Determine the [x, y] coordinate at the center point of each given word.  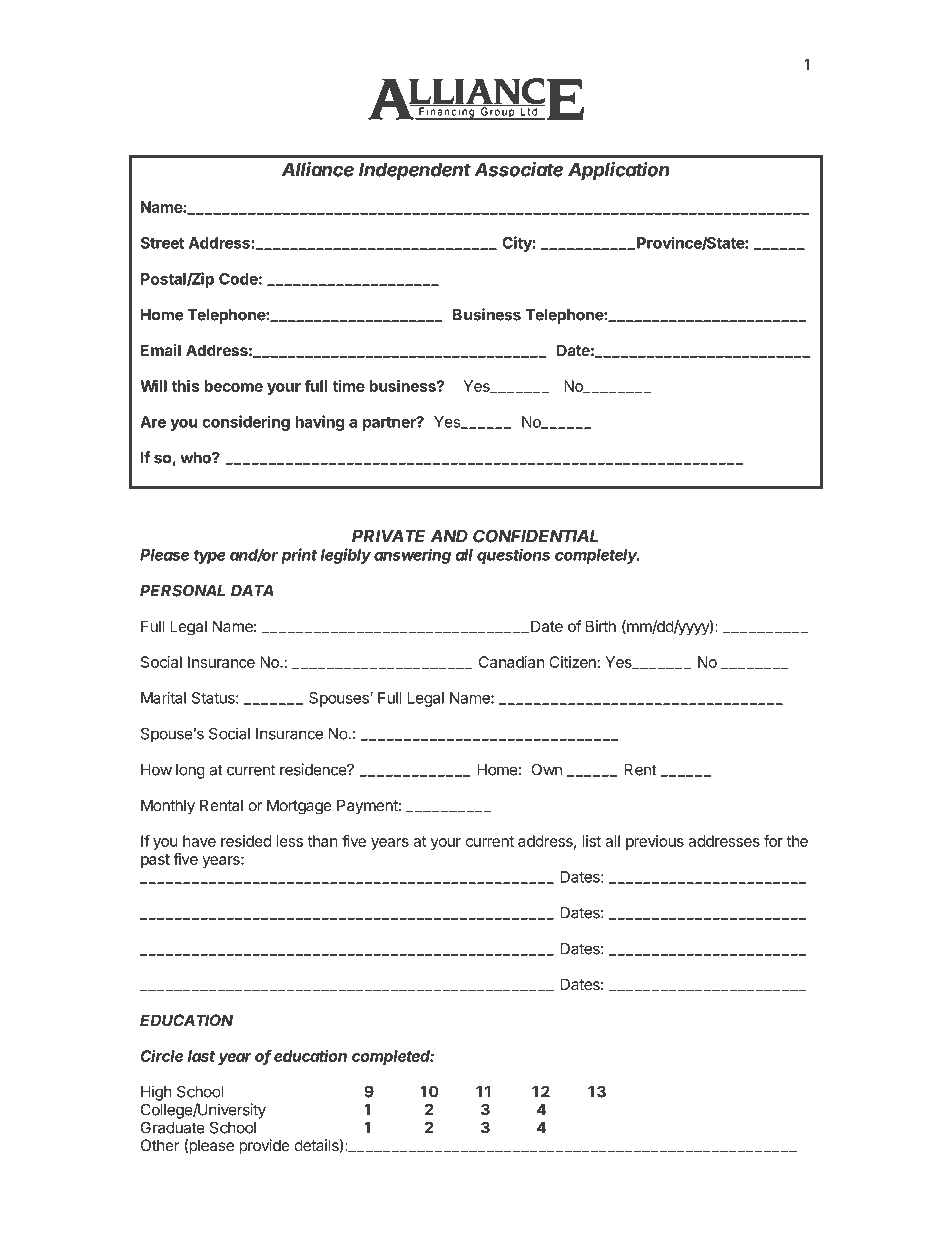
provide [264, 1146]
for [773, 841]
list [592, 841]
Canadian [511, 662]
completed [393, 1057]
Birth [601, 626]
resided [246, 841]
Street [162, 243]
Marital [163, 698]
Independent [415, 171]
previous [655, 842]
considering [246, 423]
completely [597, 556]
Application [619, 171]
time [348, 386]
